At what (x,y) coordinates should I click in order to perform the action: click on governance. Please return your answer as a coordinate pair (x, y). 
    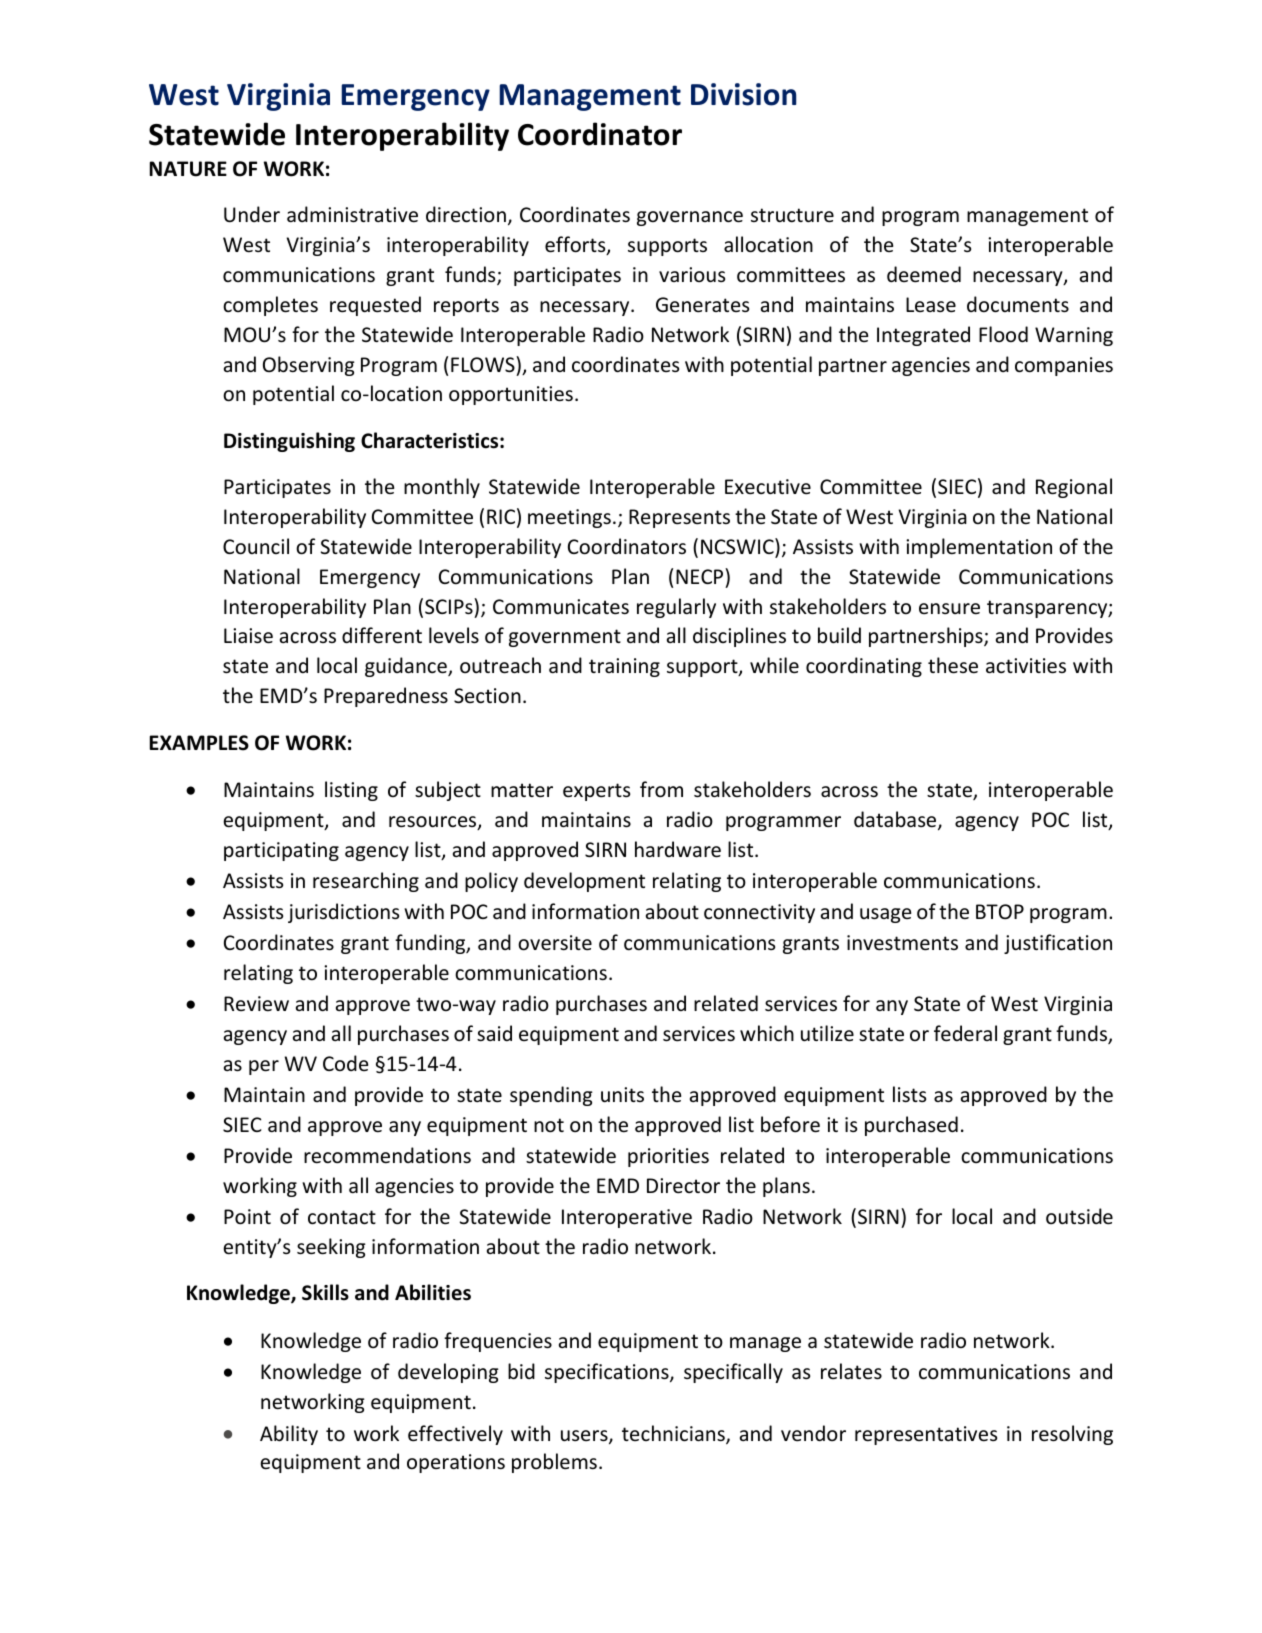
    Looking at the image, I should click on (690, 218).
